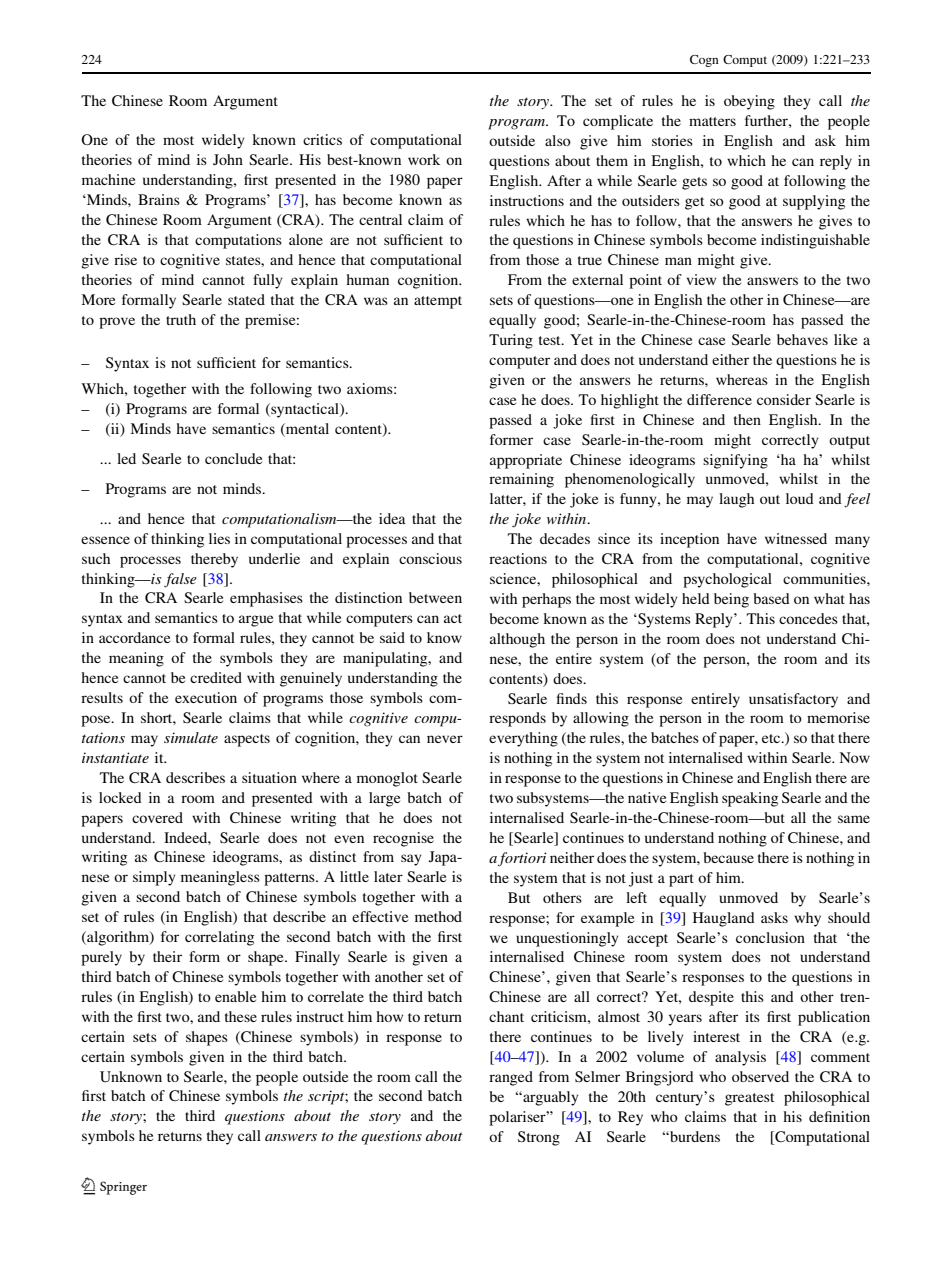  I want to click on Turing, so click(511, 341).
